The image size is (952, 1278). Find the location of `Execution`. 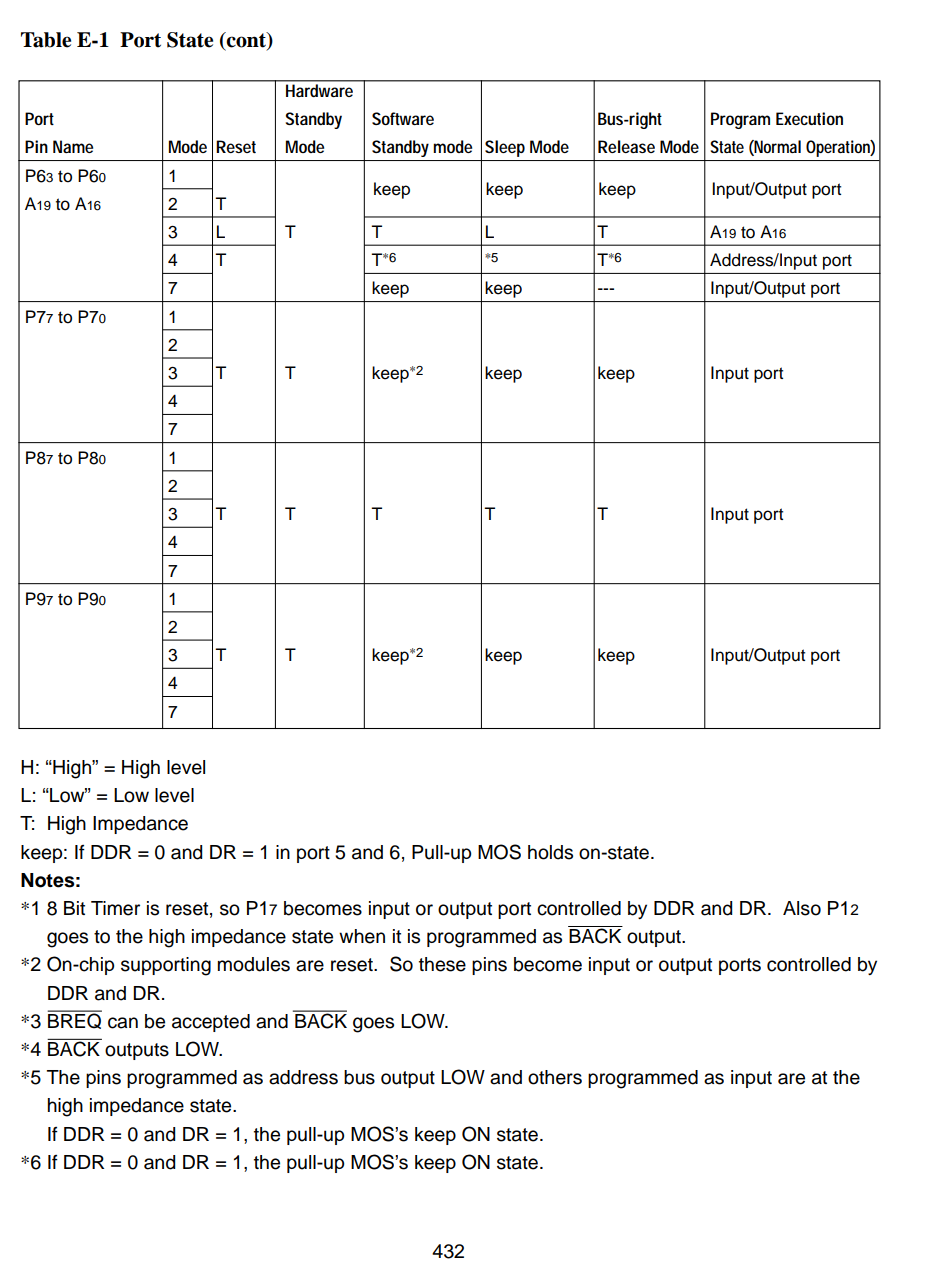

Execution is located at coordinates (809, 118).
